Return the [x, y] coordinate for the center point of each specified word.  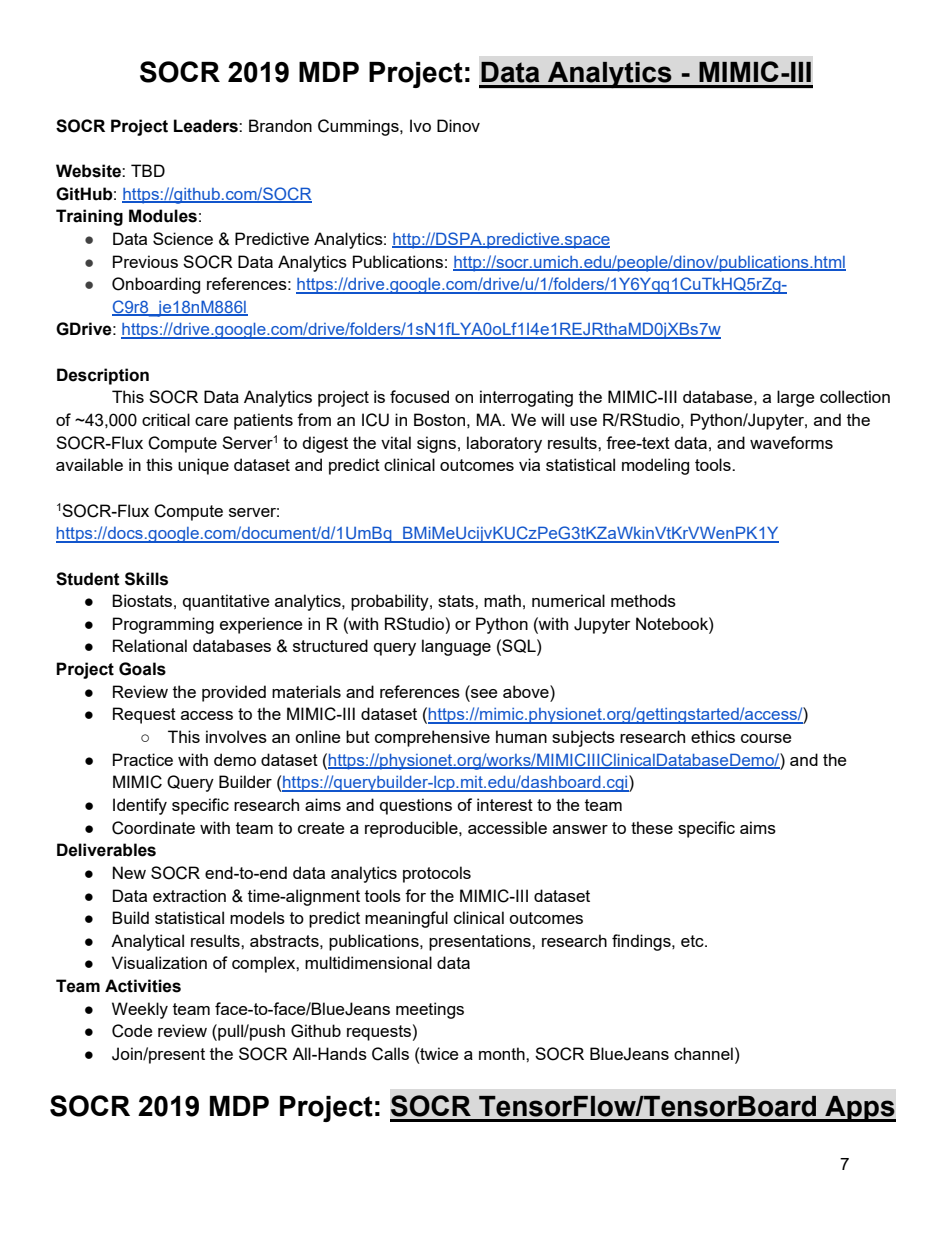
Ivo [420, 125]
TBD [148, 170]
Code [132, 1031]
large [795, 398]
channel [703, 1053]
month [503, 1053]
